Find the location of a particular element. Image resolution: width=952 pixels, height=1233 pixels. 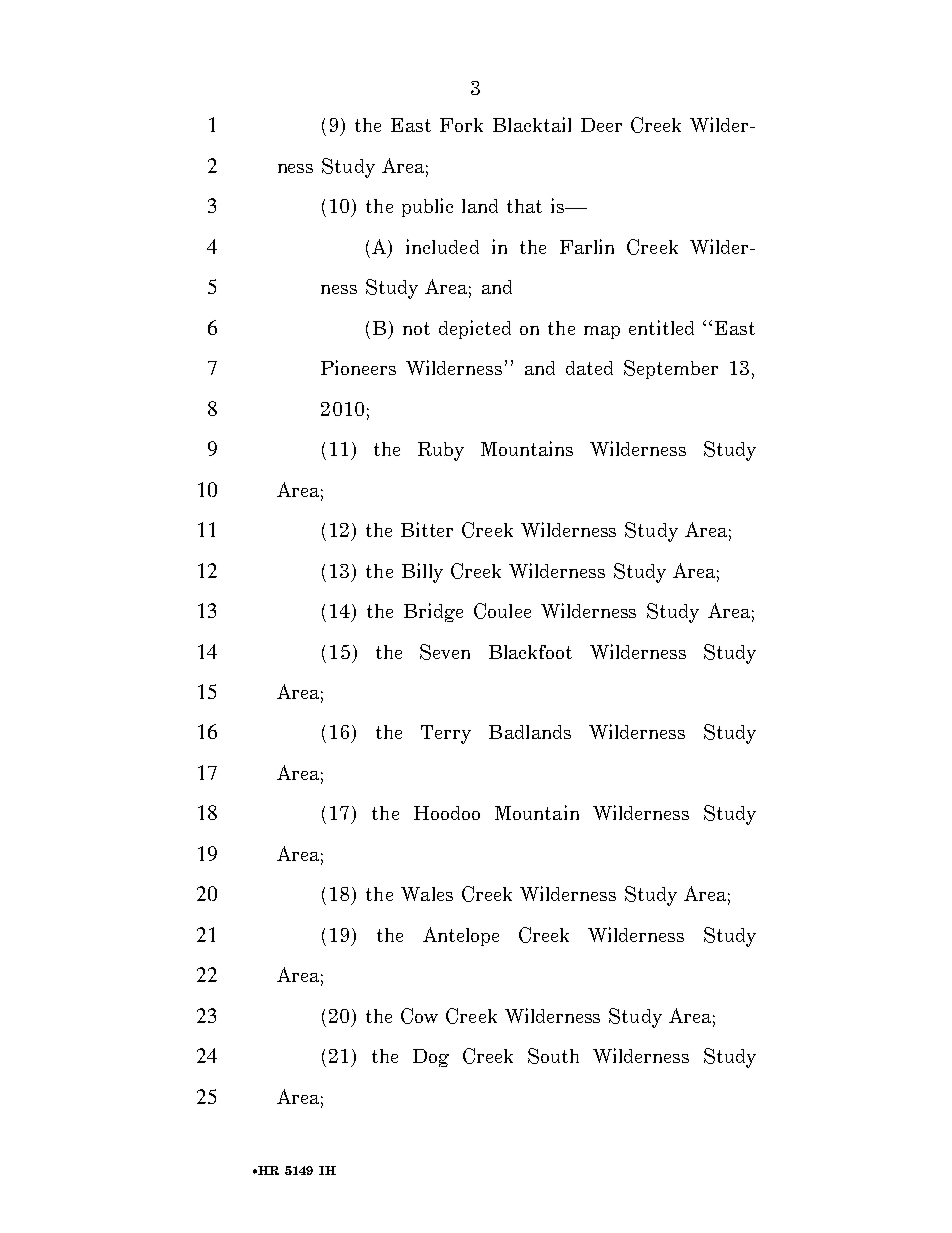

Bitter is located at coordinates (427, 529).
